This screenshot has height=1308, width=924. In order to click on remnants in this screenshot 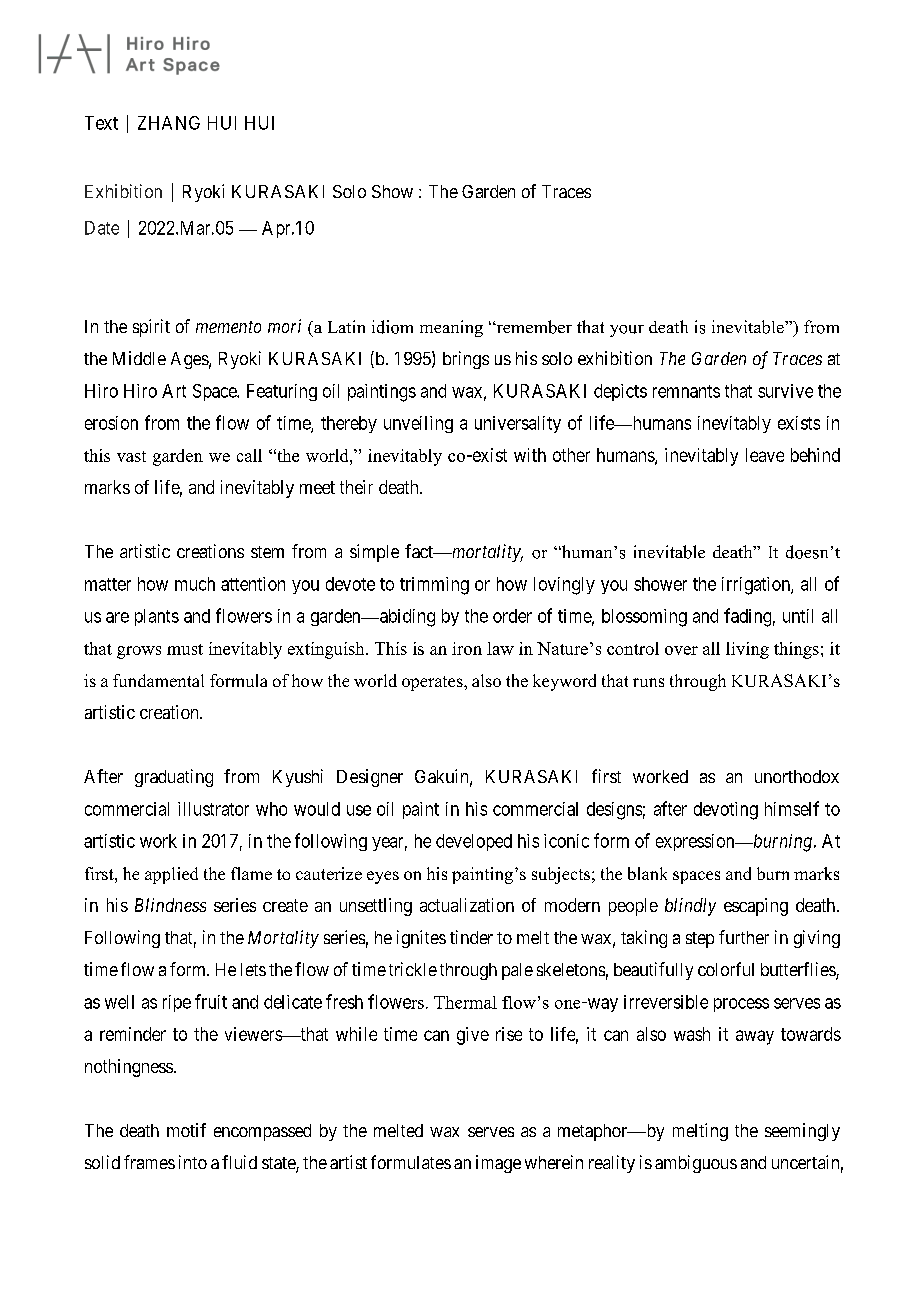, I will do `click(686, 391)`.
